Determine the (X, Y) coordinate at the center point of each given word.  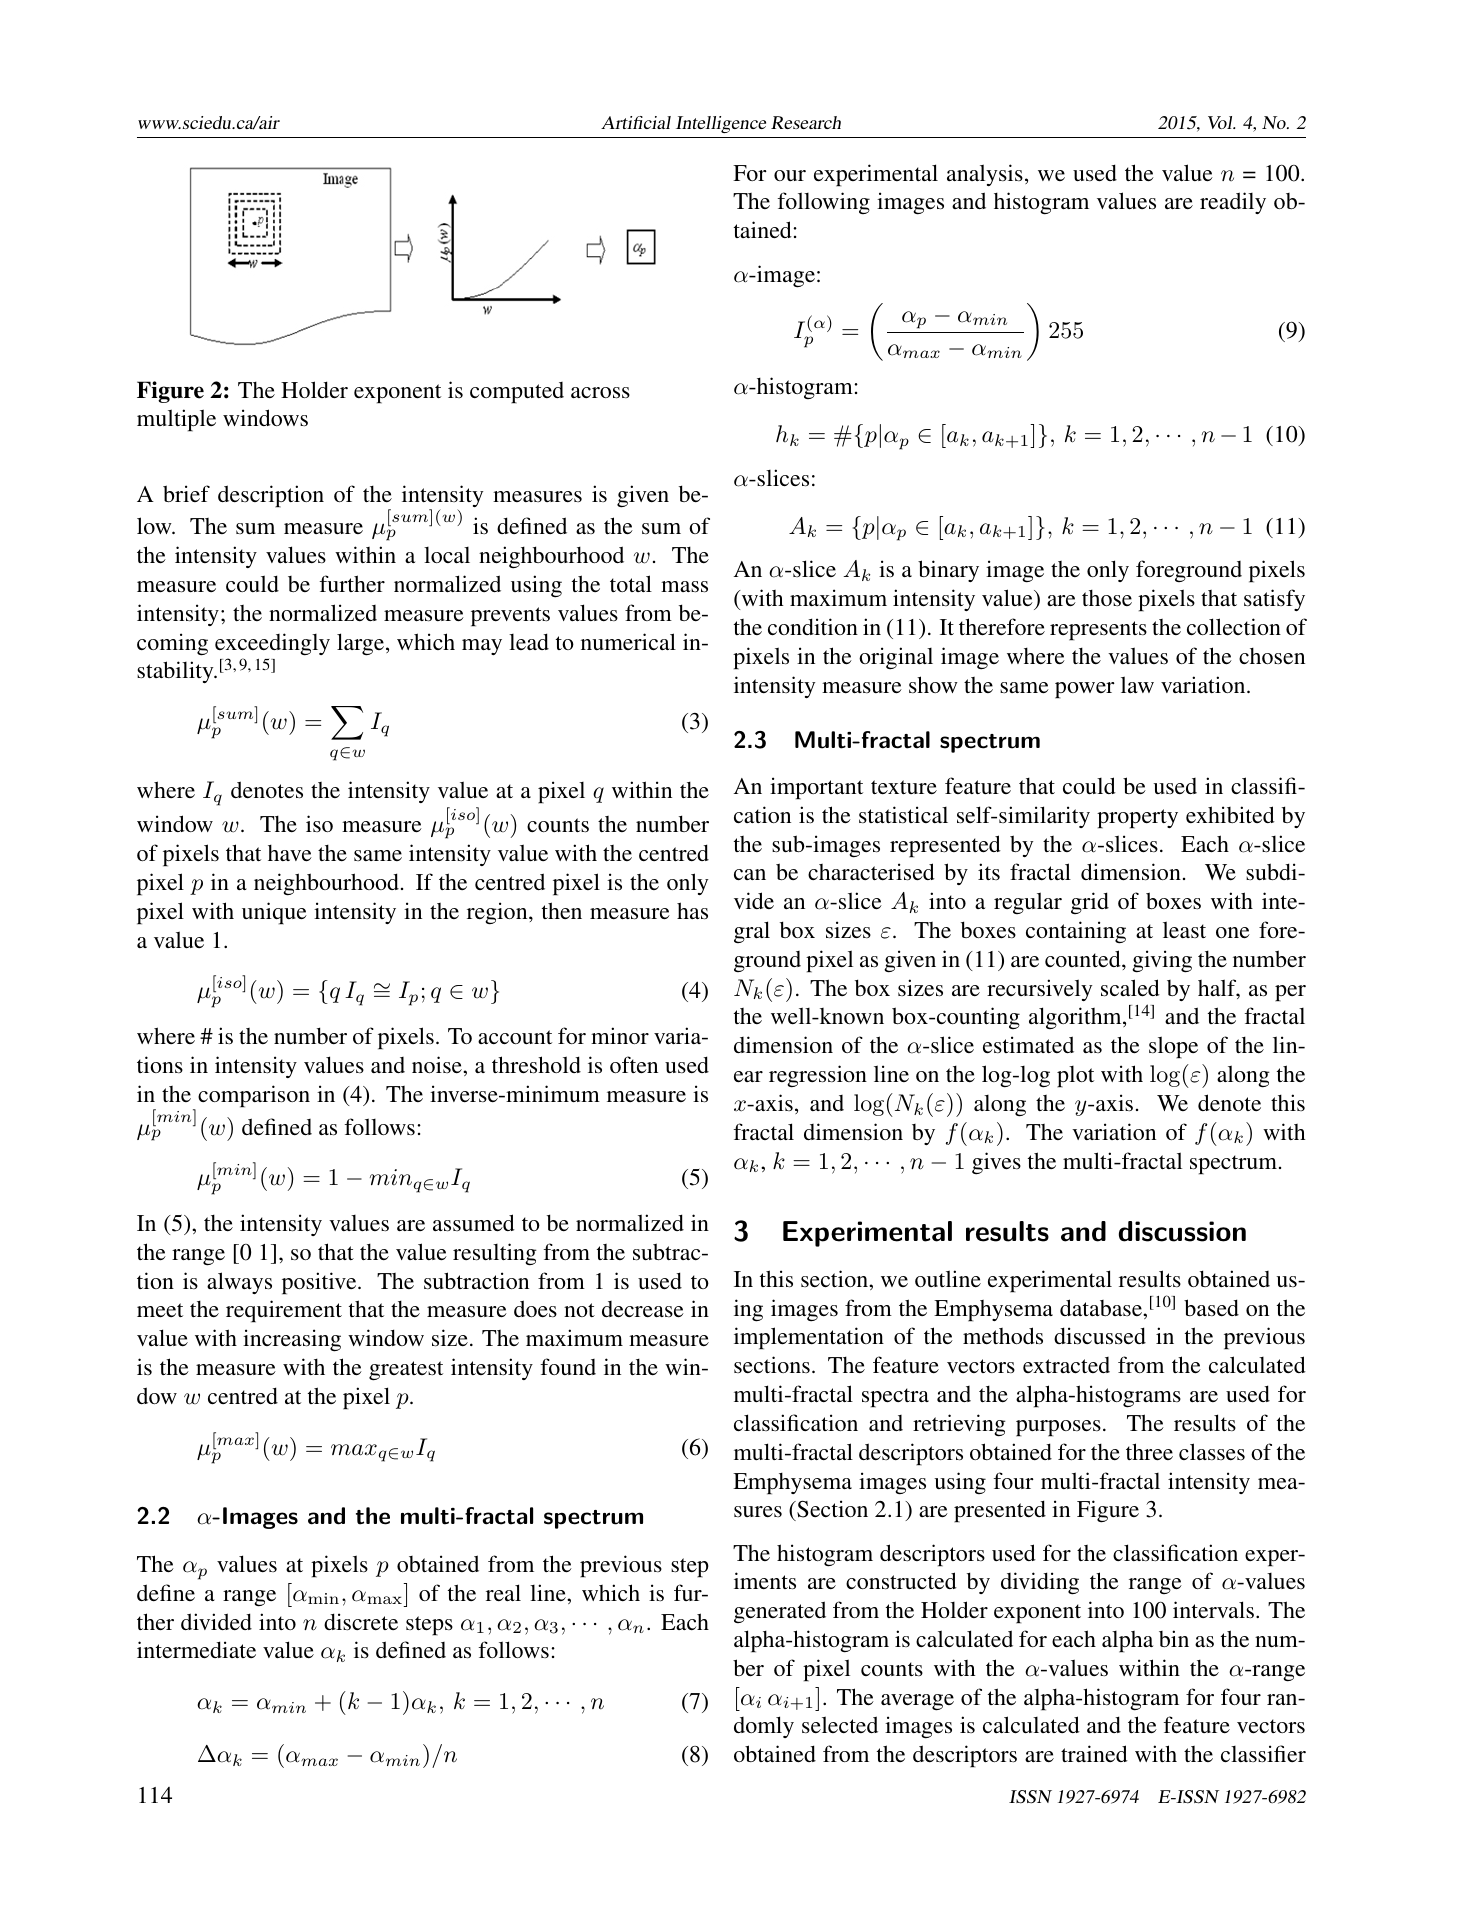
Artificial (636, 122)
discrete (361, 1622)
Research (806, 122)
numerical (628, 641)
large (360, 644)
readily (1233, 203)
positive (320, 1283)
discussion (1182, 1231)
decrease (643, 1309)
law (1137, 684)
